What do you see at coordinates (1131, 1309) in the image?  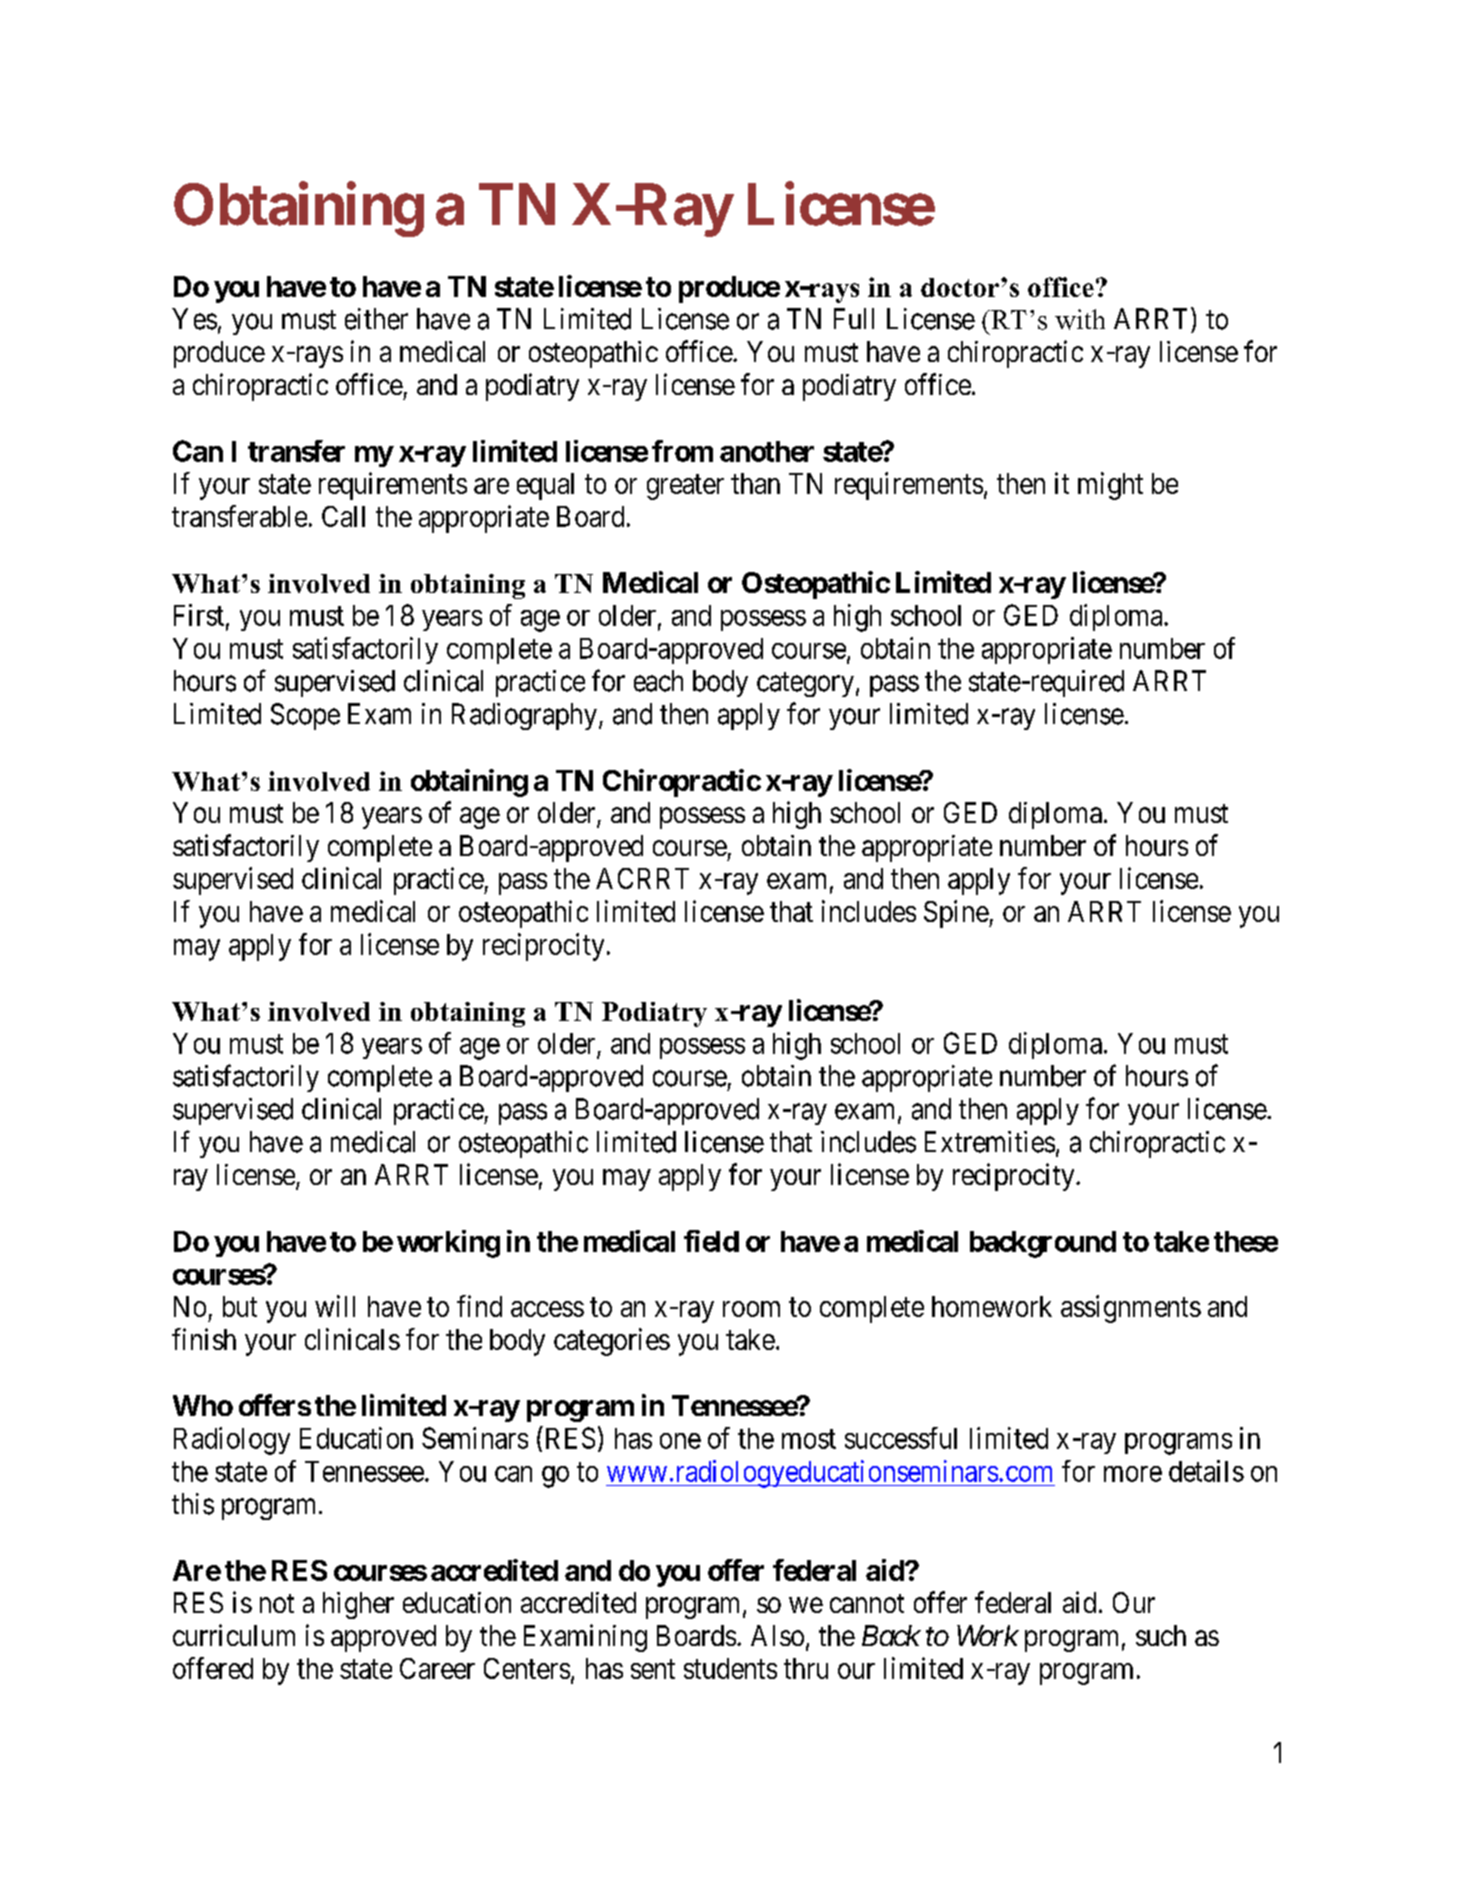 I see `assignments` at bounding box center [1131, 1309].
